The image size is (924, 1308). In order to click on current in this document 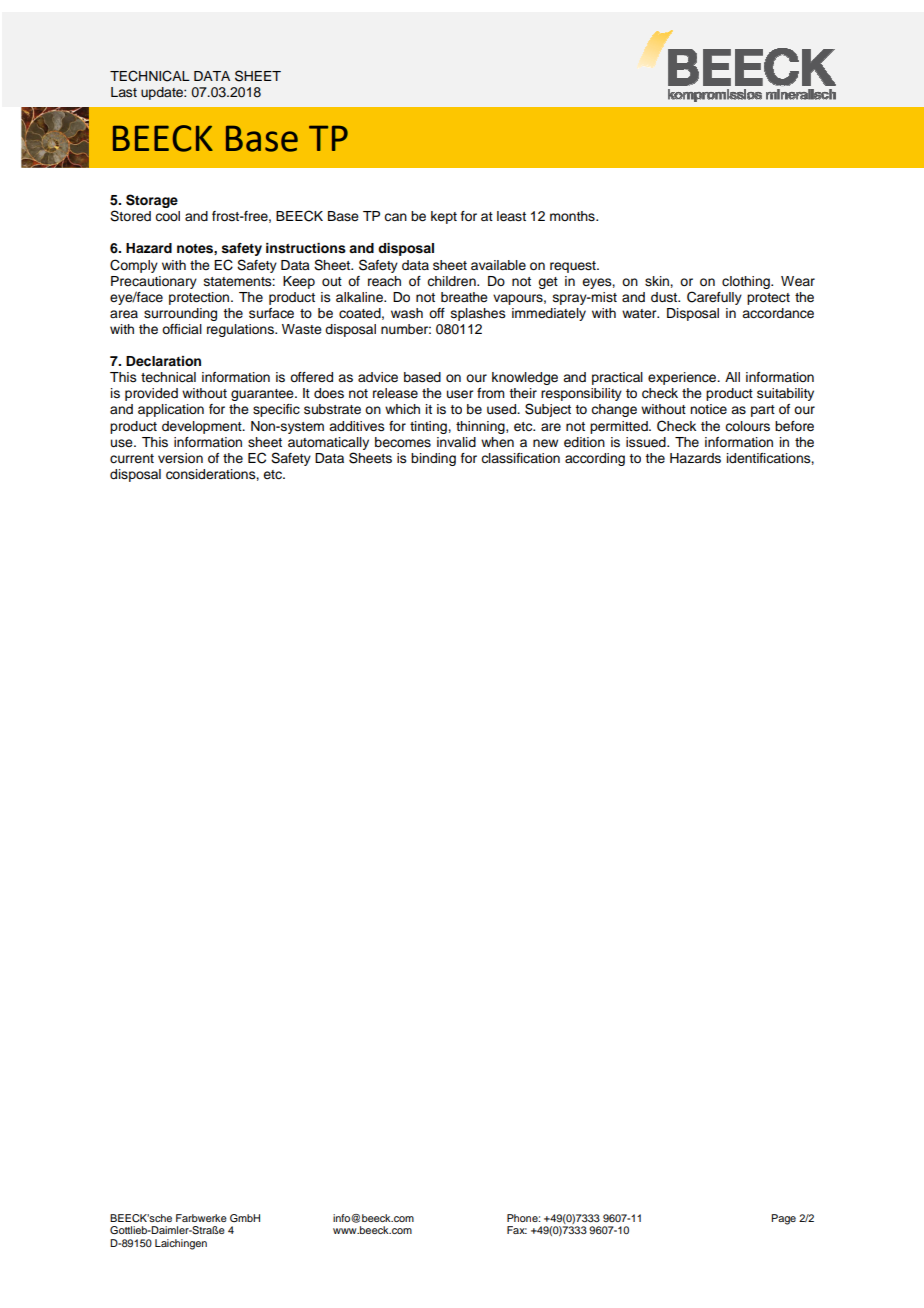, I will do `click(132, 459)`.
